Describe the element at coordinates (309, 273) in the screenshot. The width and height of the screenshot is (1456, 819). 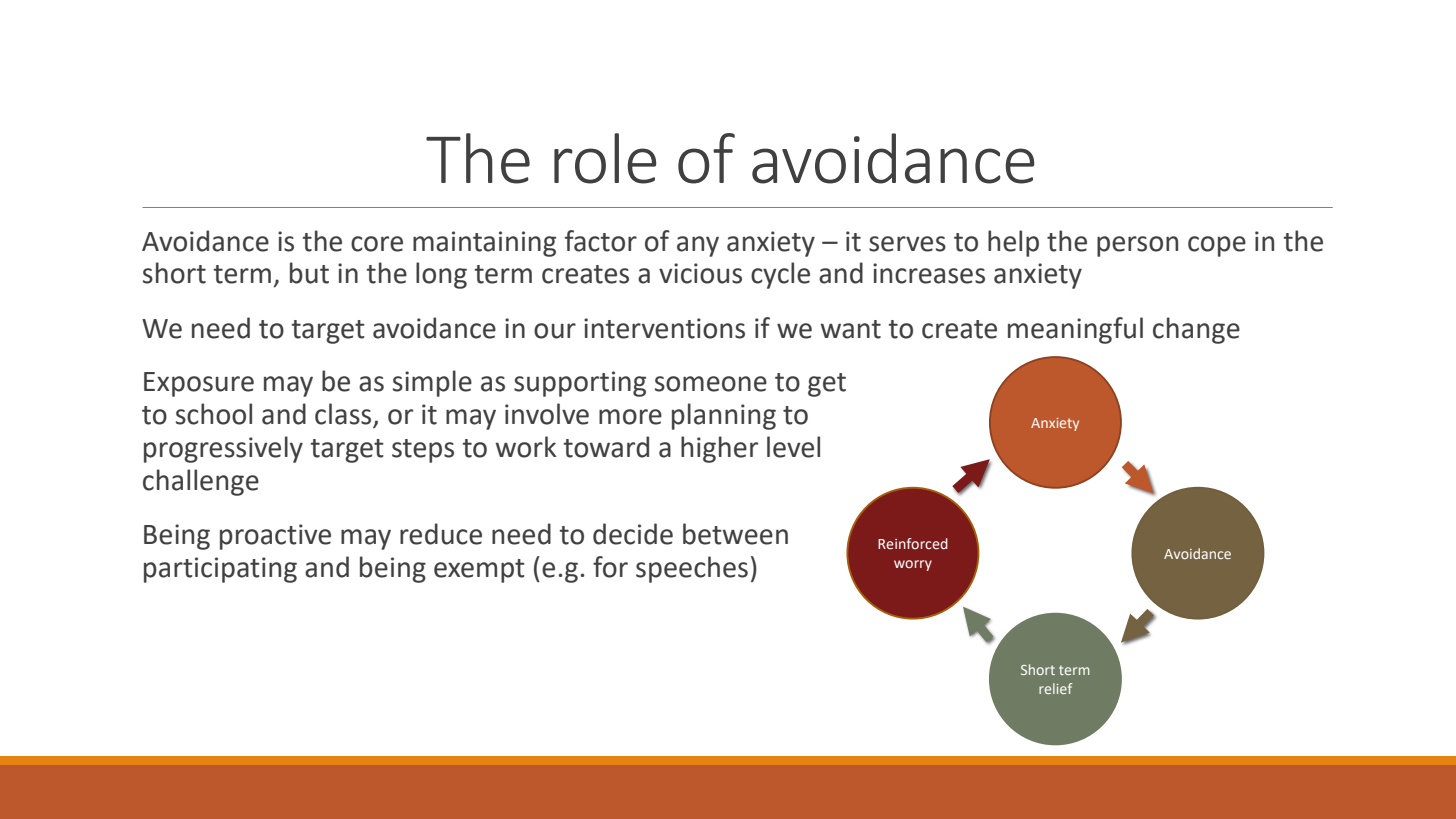
I see `but` at that location.
